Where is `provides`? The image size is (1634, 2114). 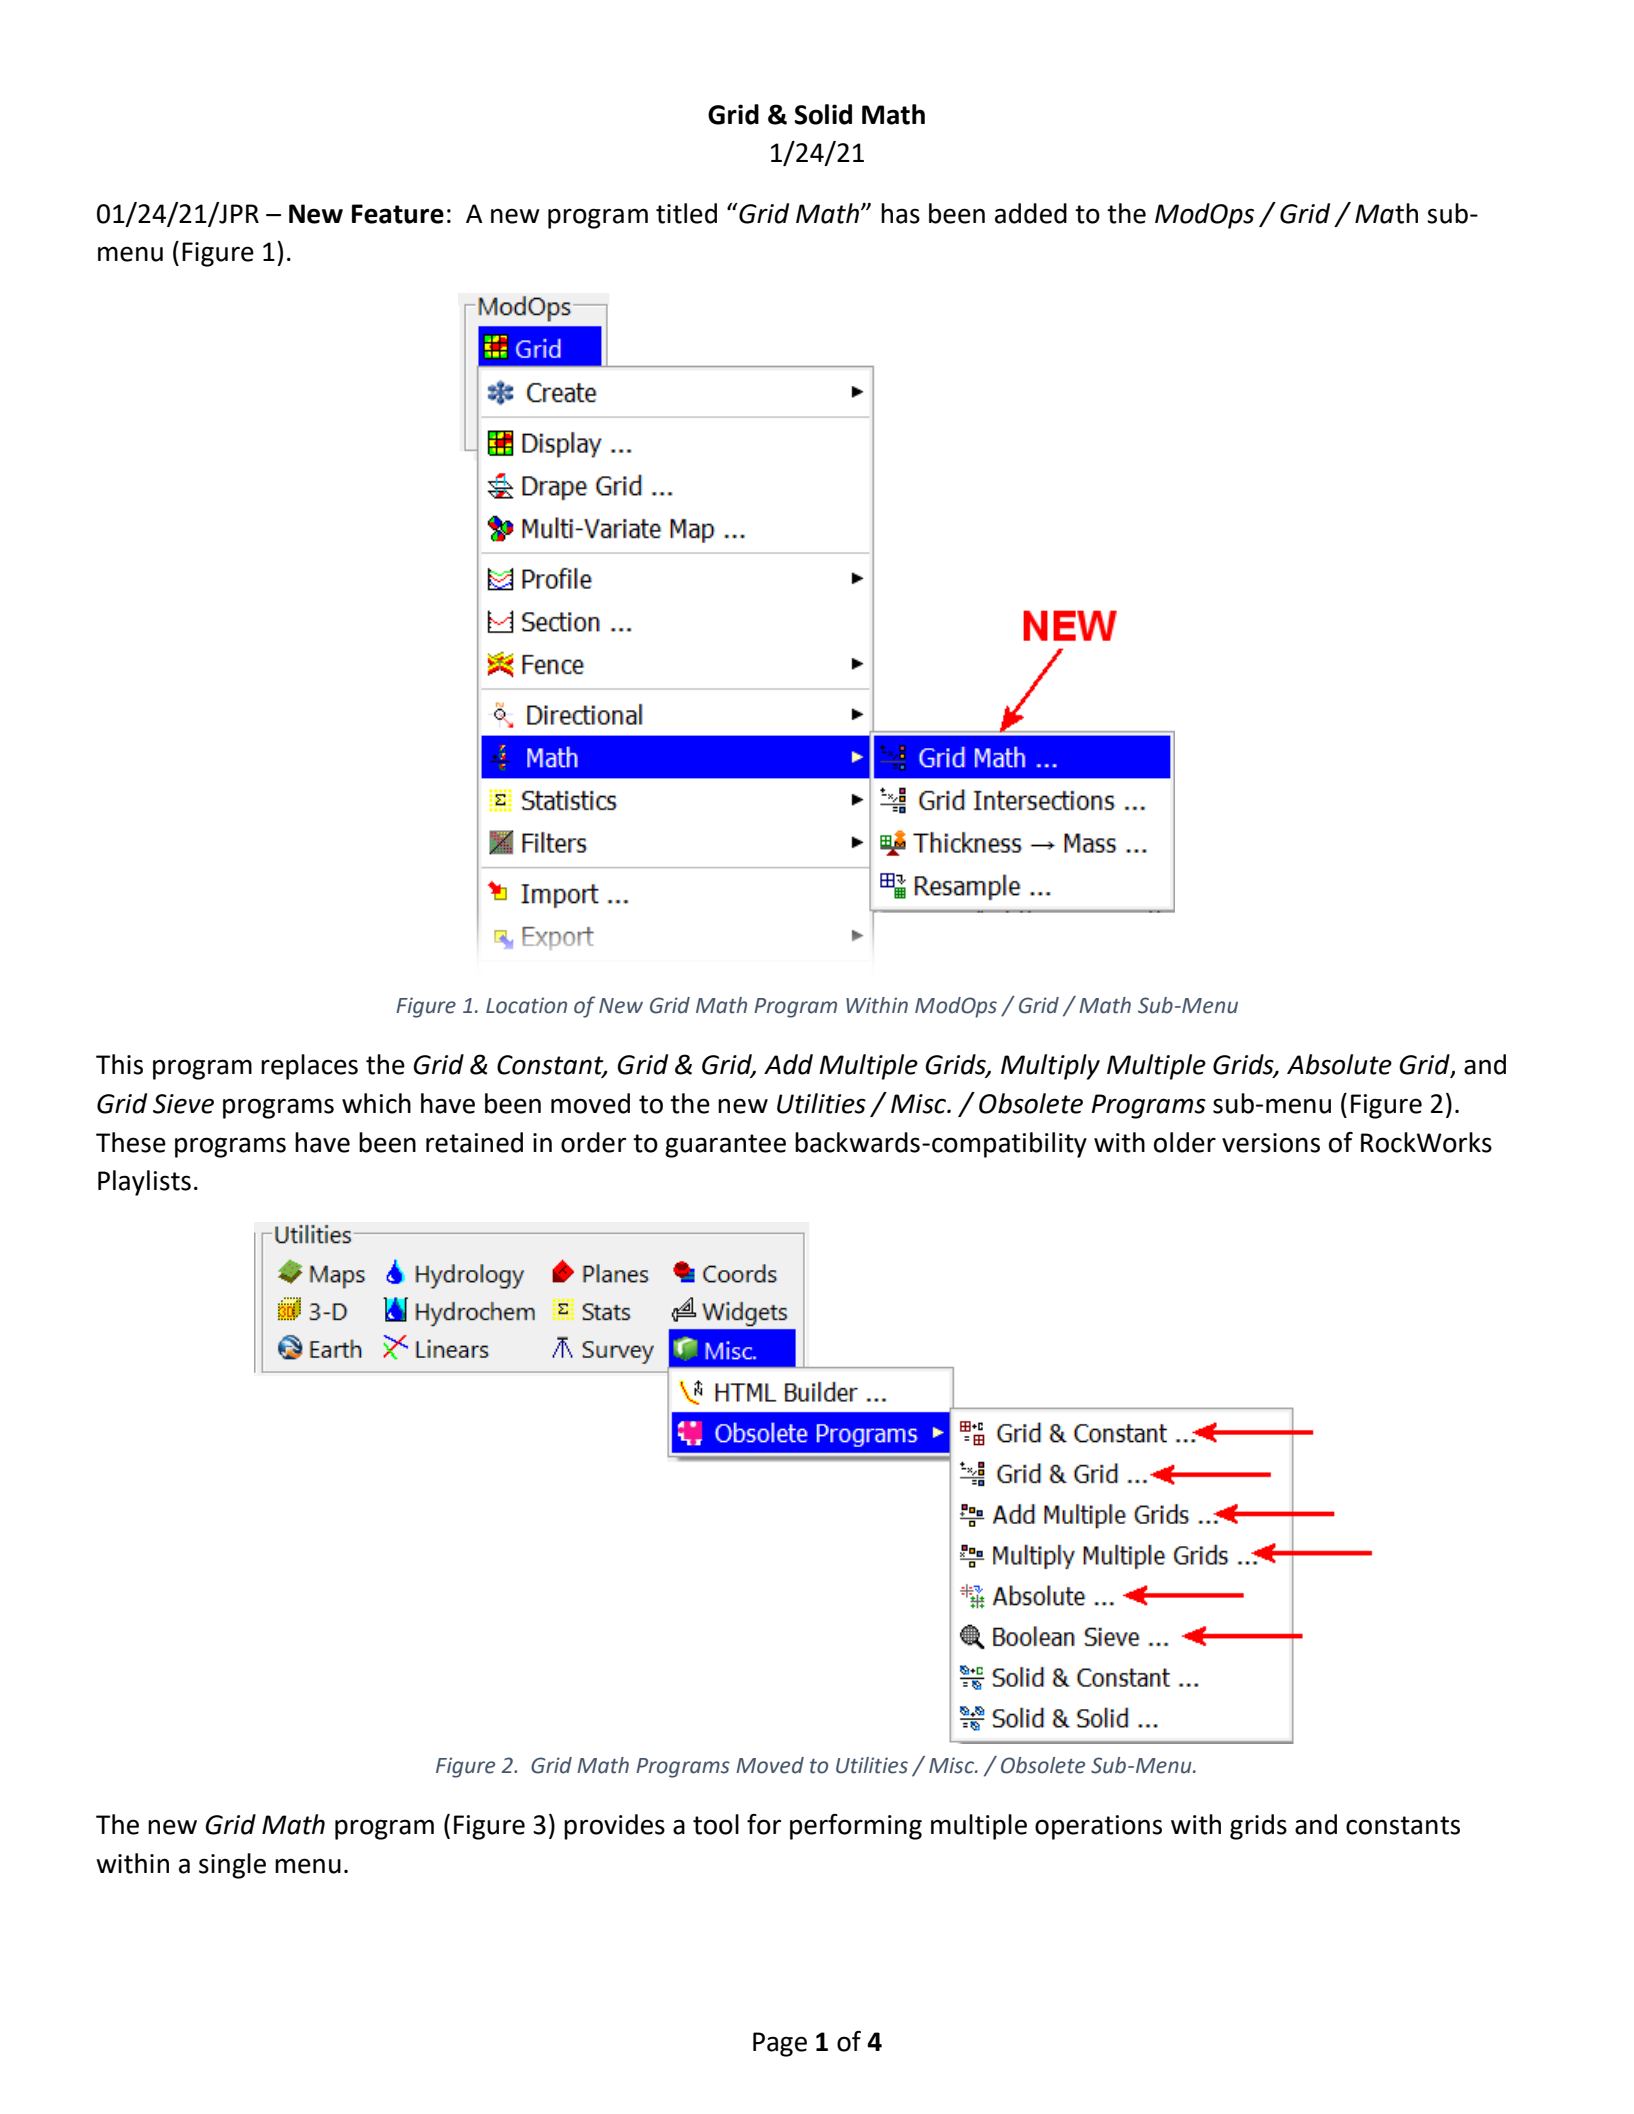
provides is located at coordinates (614, 1827).
